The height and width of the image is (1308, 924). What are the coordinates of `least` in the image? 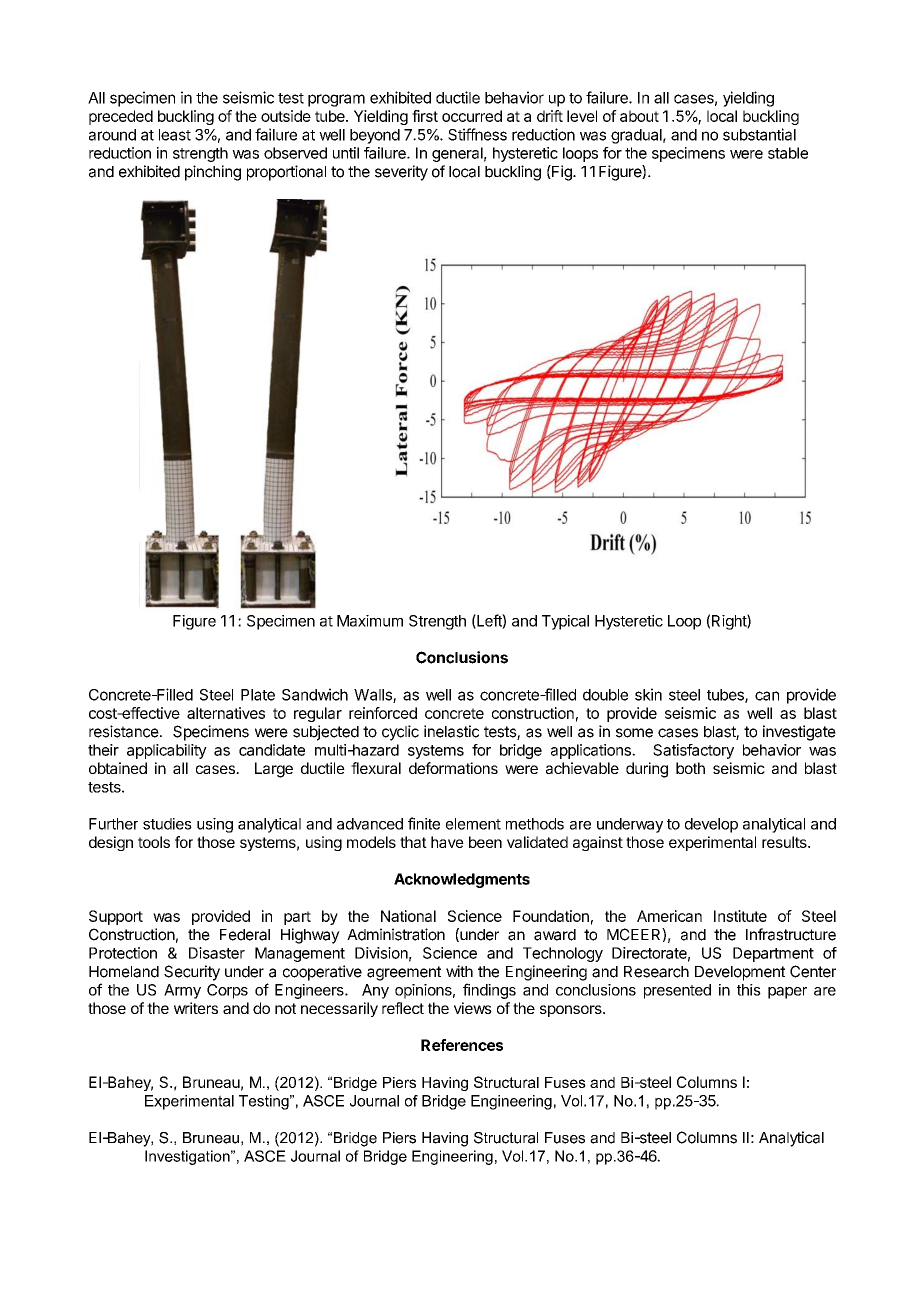 It's located at (175, 135).
